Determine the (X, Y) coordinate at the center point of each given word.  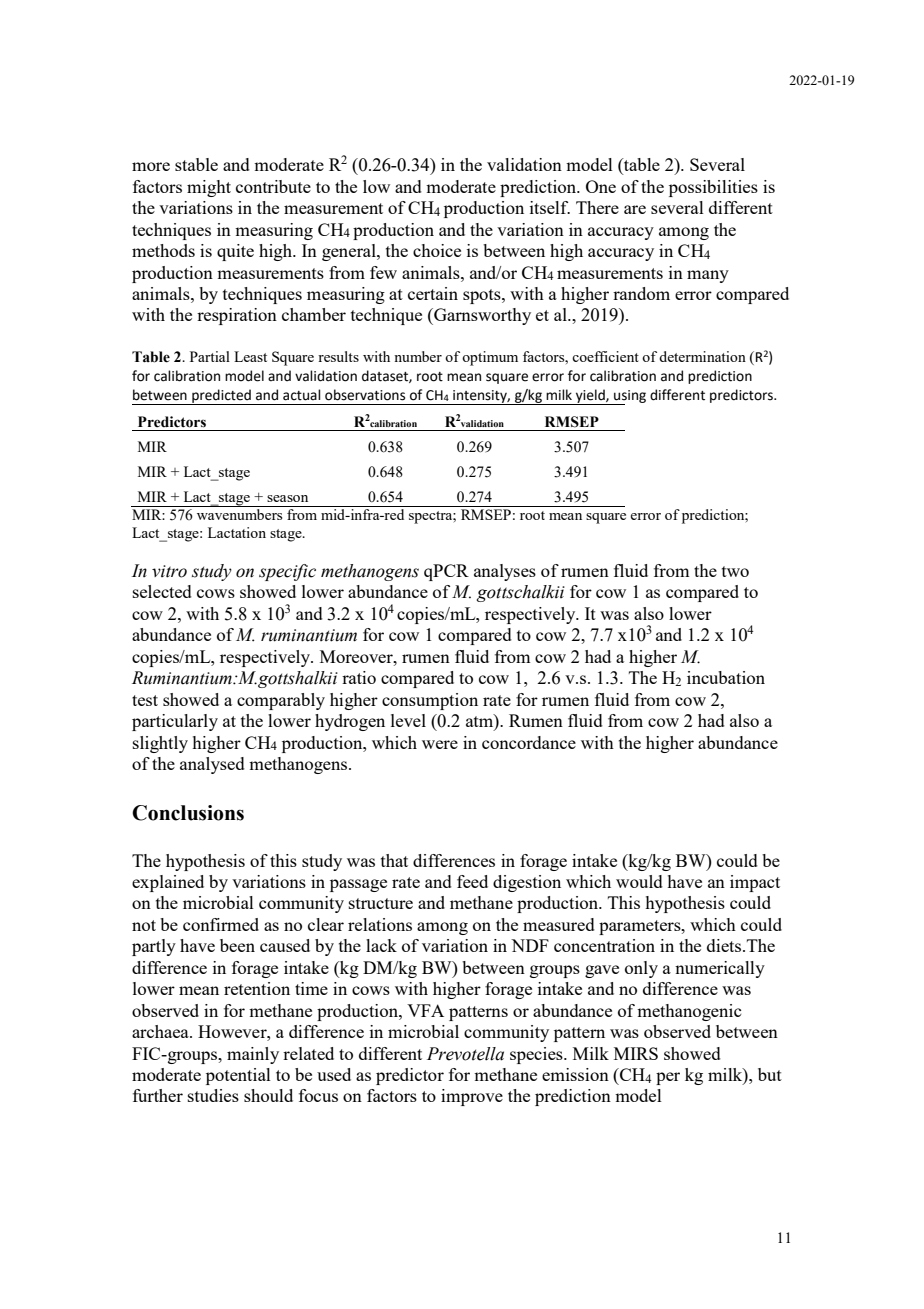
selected (162, 591)
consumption (430, 701)
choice (437, 250)
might (209, 188)
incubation (726, 677)
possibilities (713, 188)
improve (472, 1097)
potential (238, 1076)
